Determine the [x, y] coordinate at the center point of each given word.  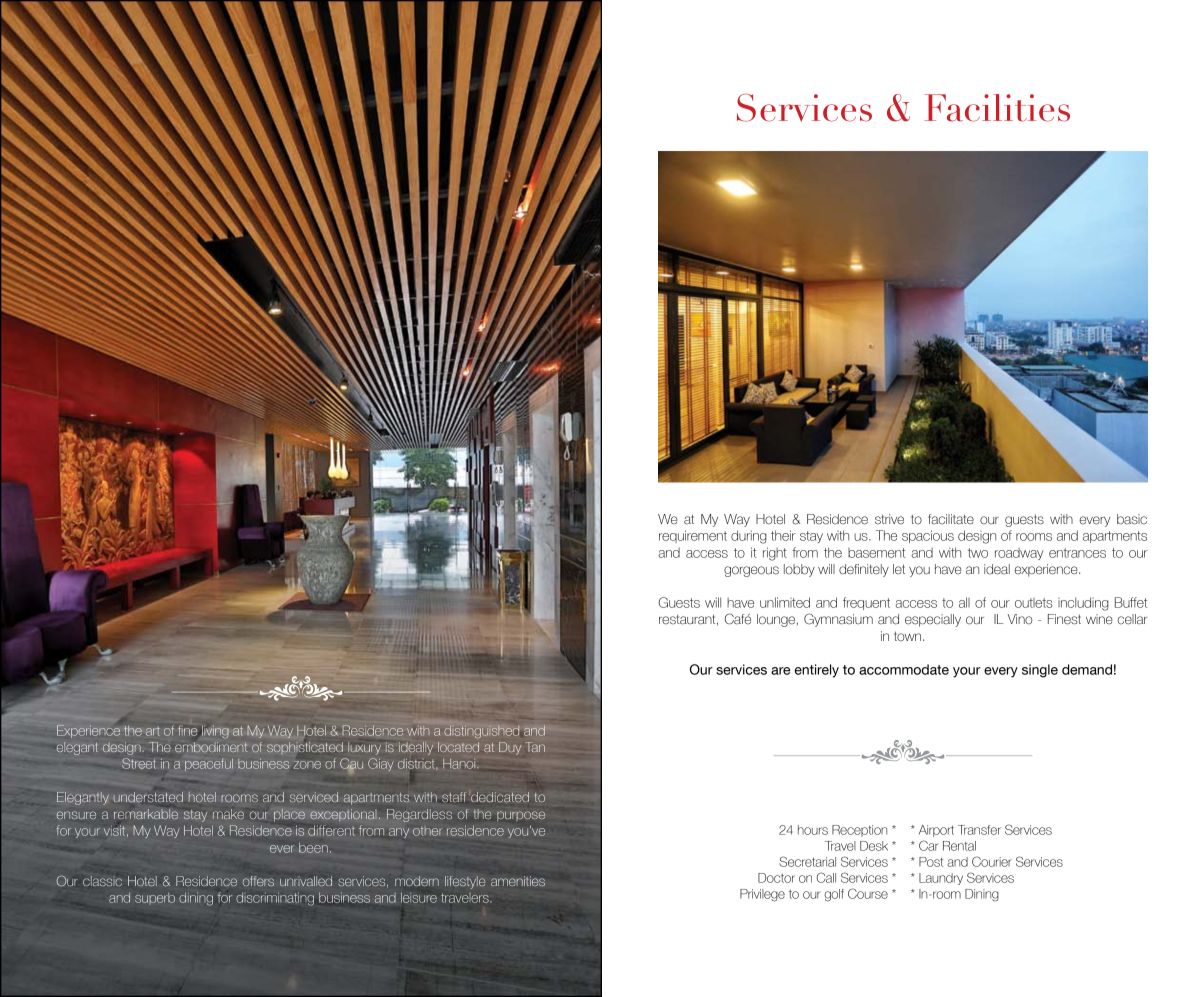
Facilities [997, 108]
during [749, 537]
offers [258, 881]
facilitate [951, 519]
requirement [693, 536]
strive [889, 519]
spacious [928, 536]
